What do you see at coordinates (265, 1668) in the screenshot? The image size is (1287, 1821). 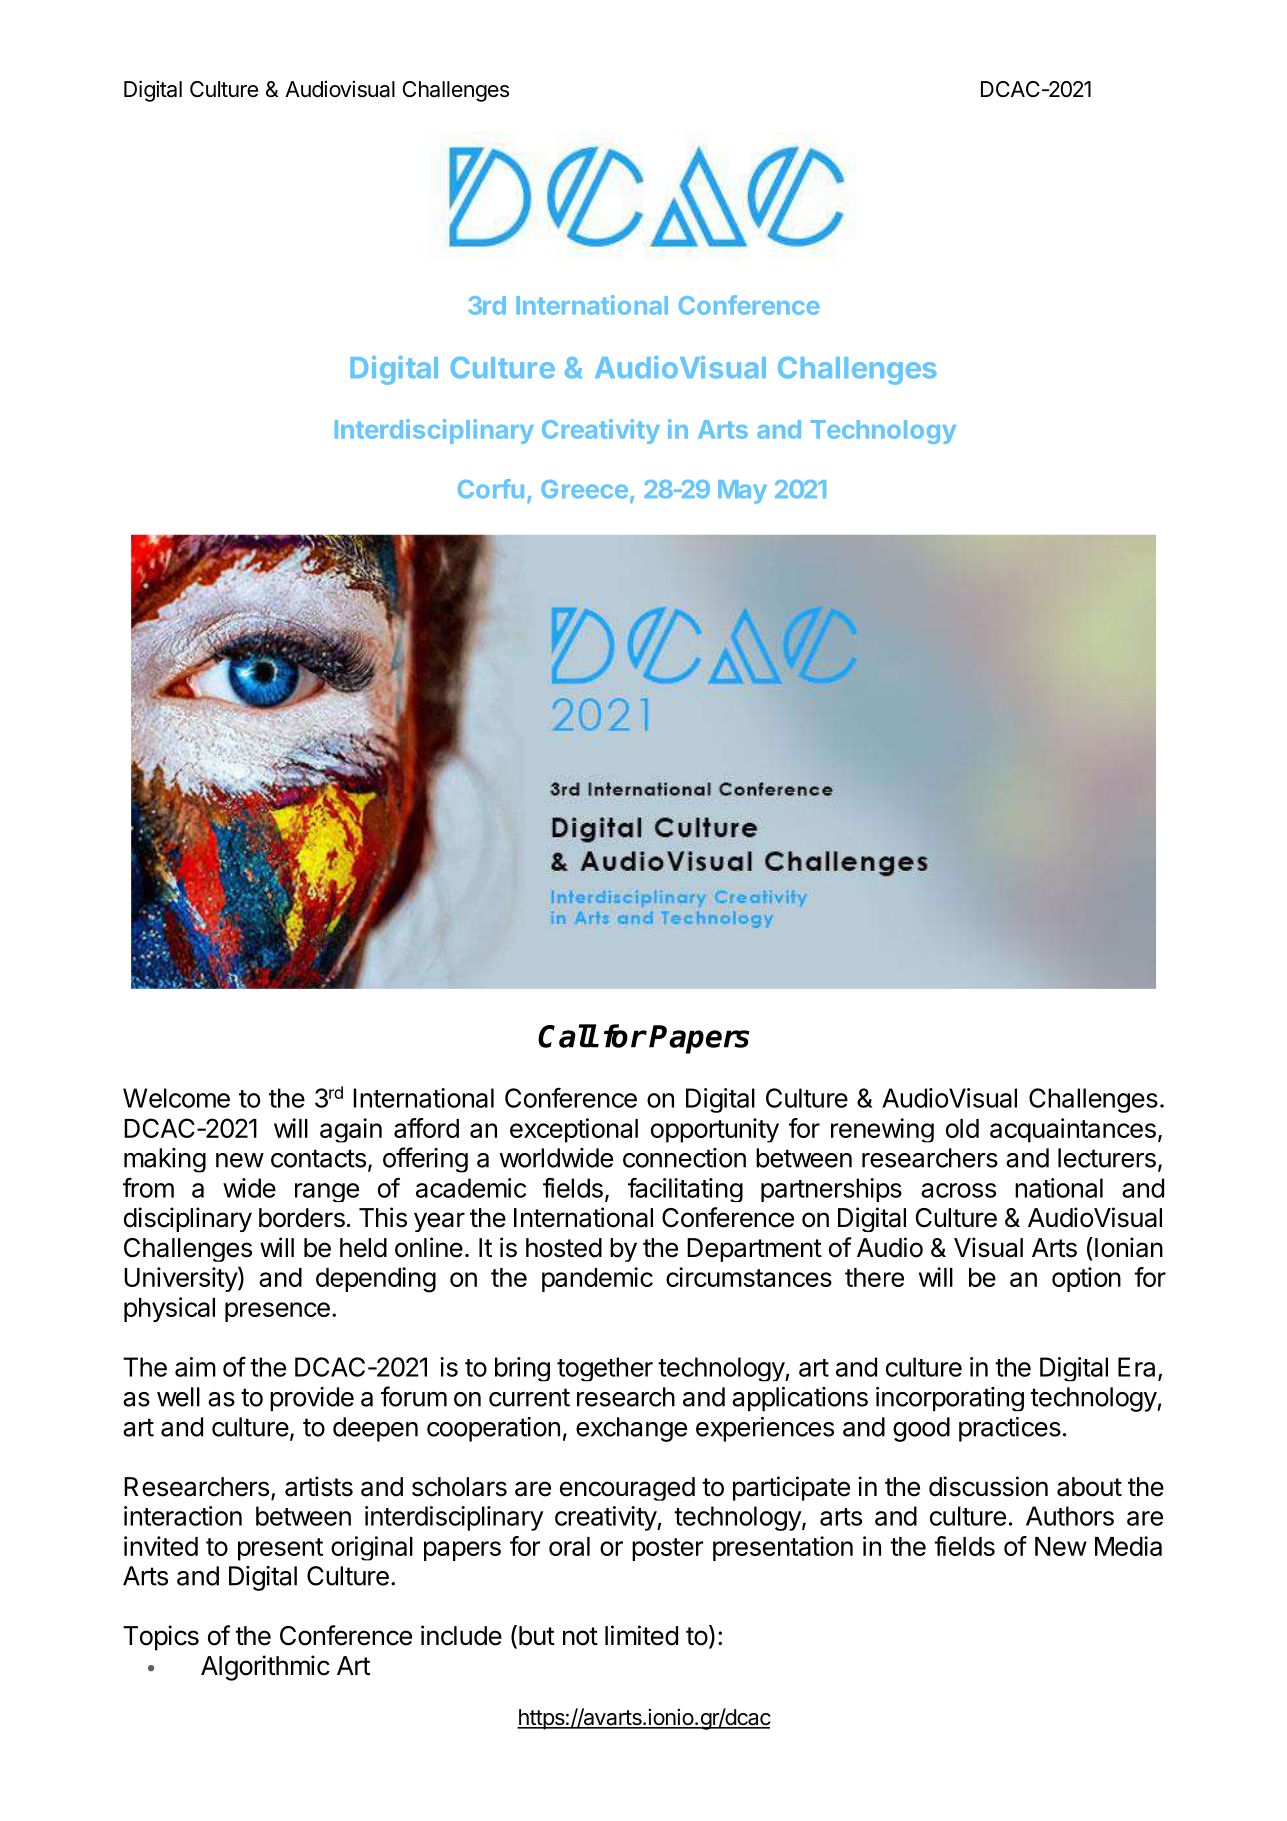 I see `Algorithmic` at bounding box center [265, 1668].
